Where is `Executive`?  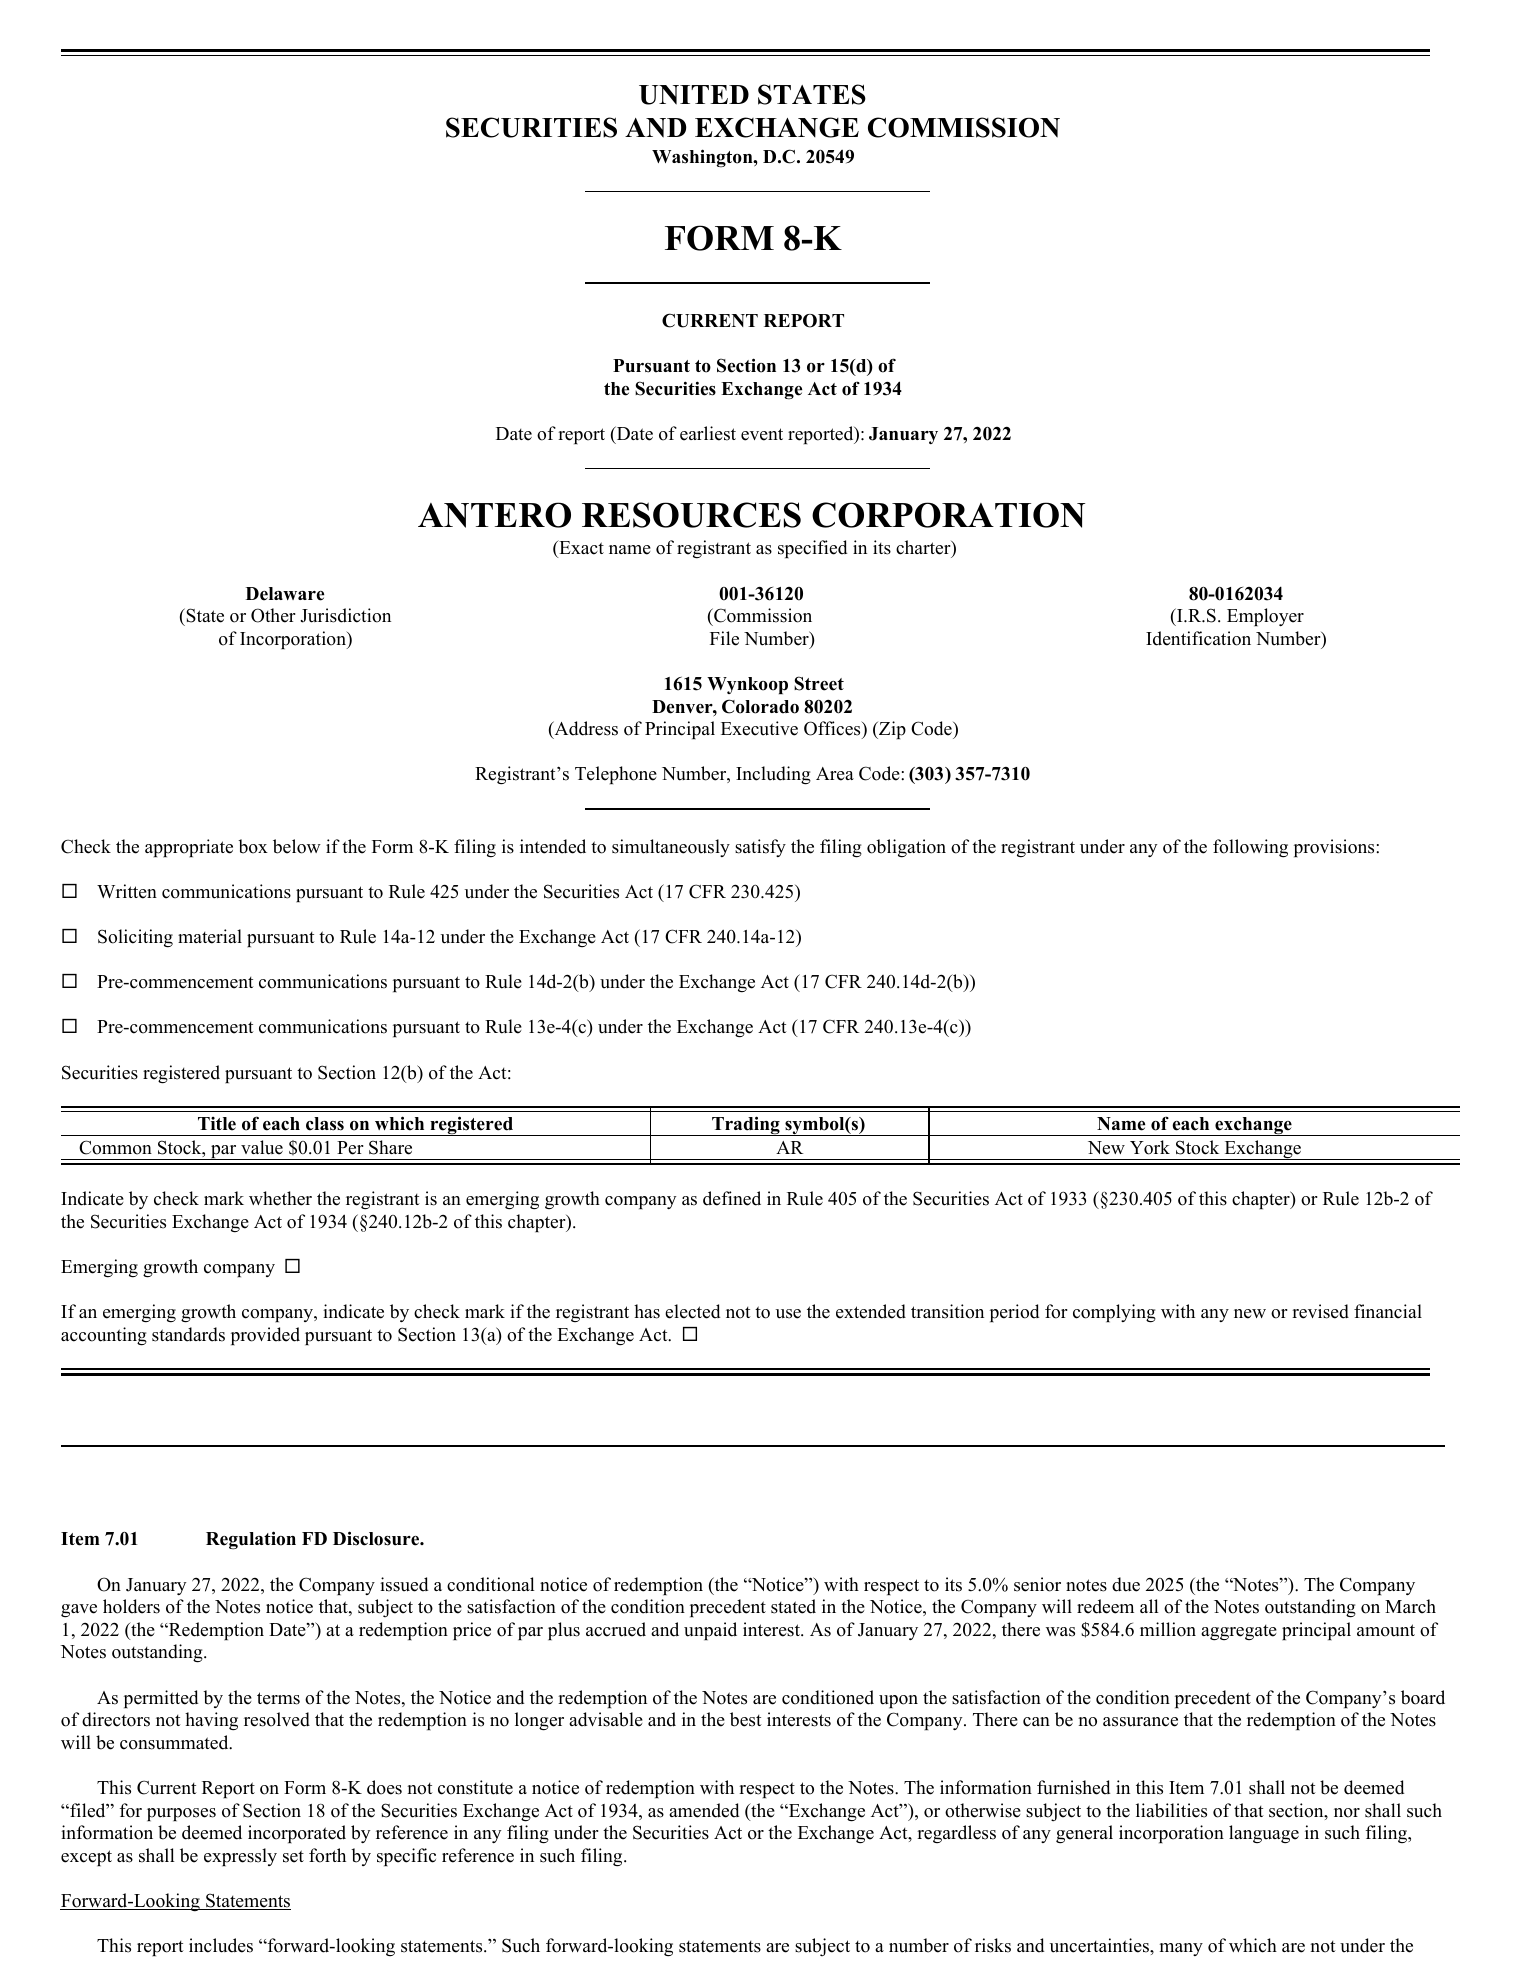 Executive is located at coordinates (759, 728).
